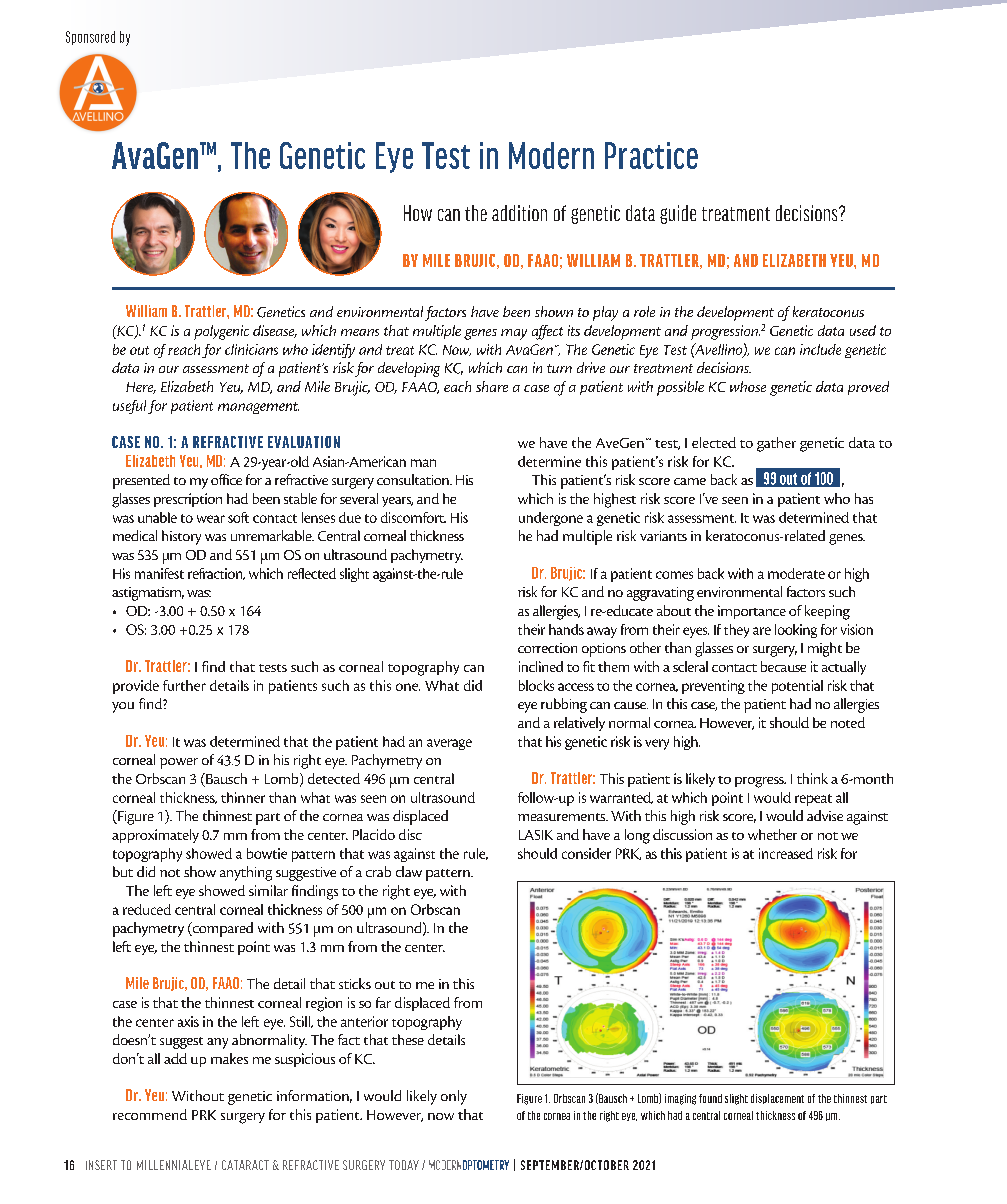  What do you see at coordinates (188, 500) in the screenshot?
I see `prescription` at bounding box center [188, 500].
